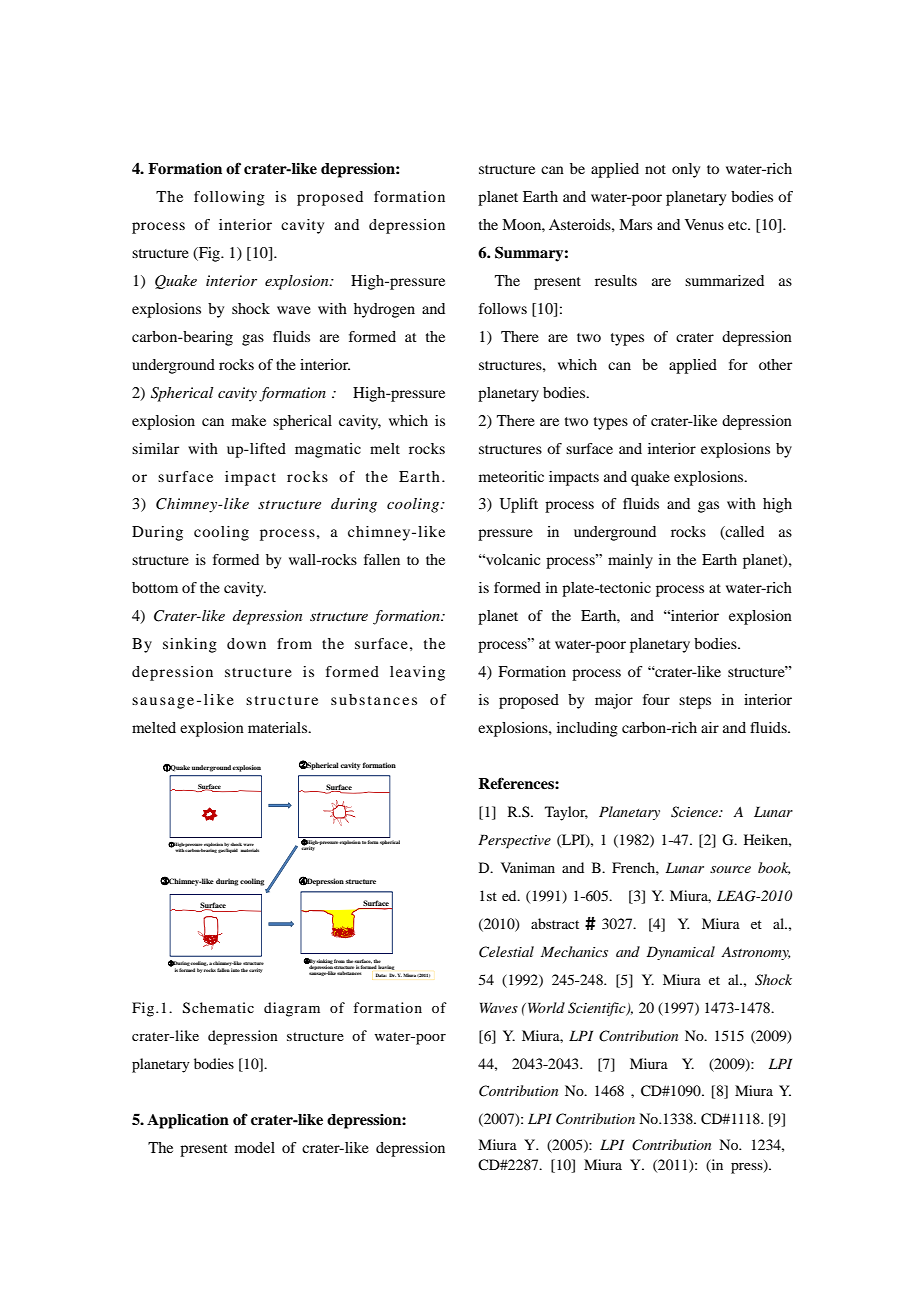  What do you see at coordinates (235, 970) in the image?
I see `into` at bounding box center [235, 970].
